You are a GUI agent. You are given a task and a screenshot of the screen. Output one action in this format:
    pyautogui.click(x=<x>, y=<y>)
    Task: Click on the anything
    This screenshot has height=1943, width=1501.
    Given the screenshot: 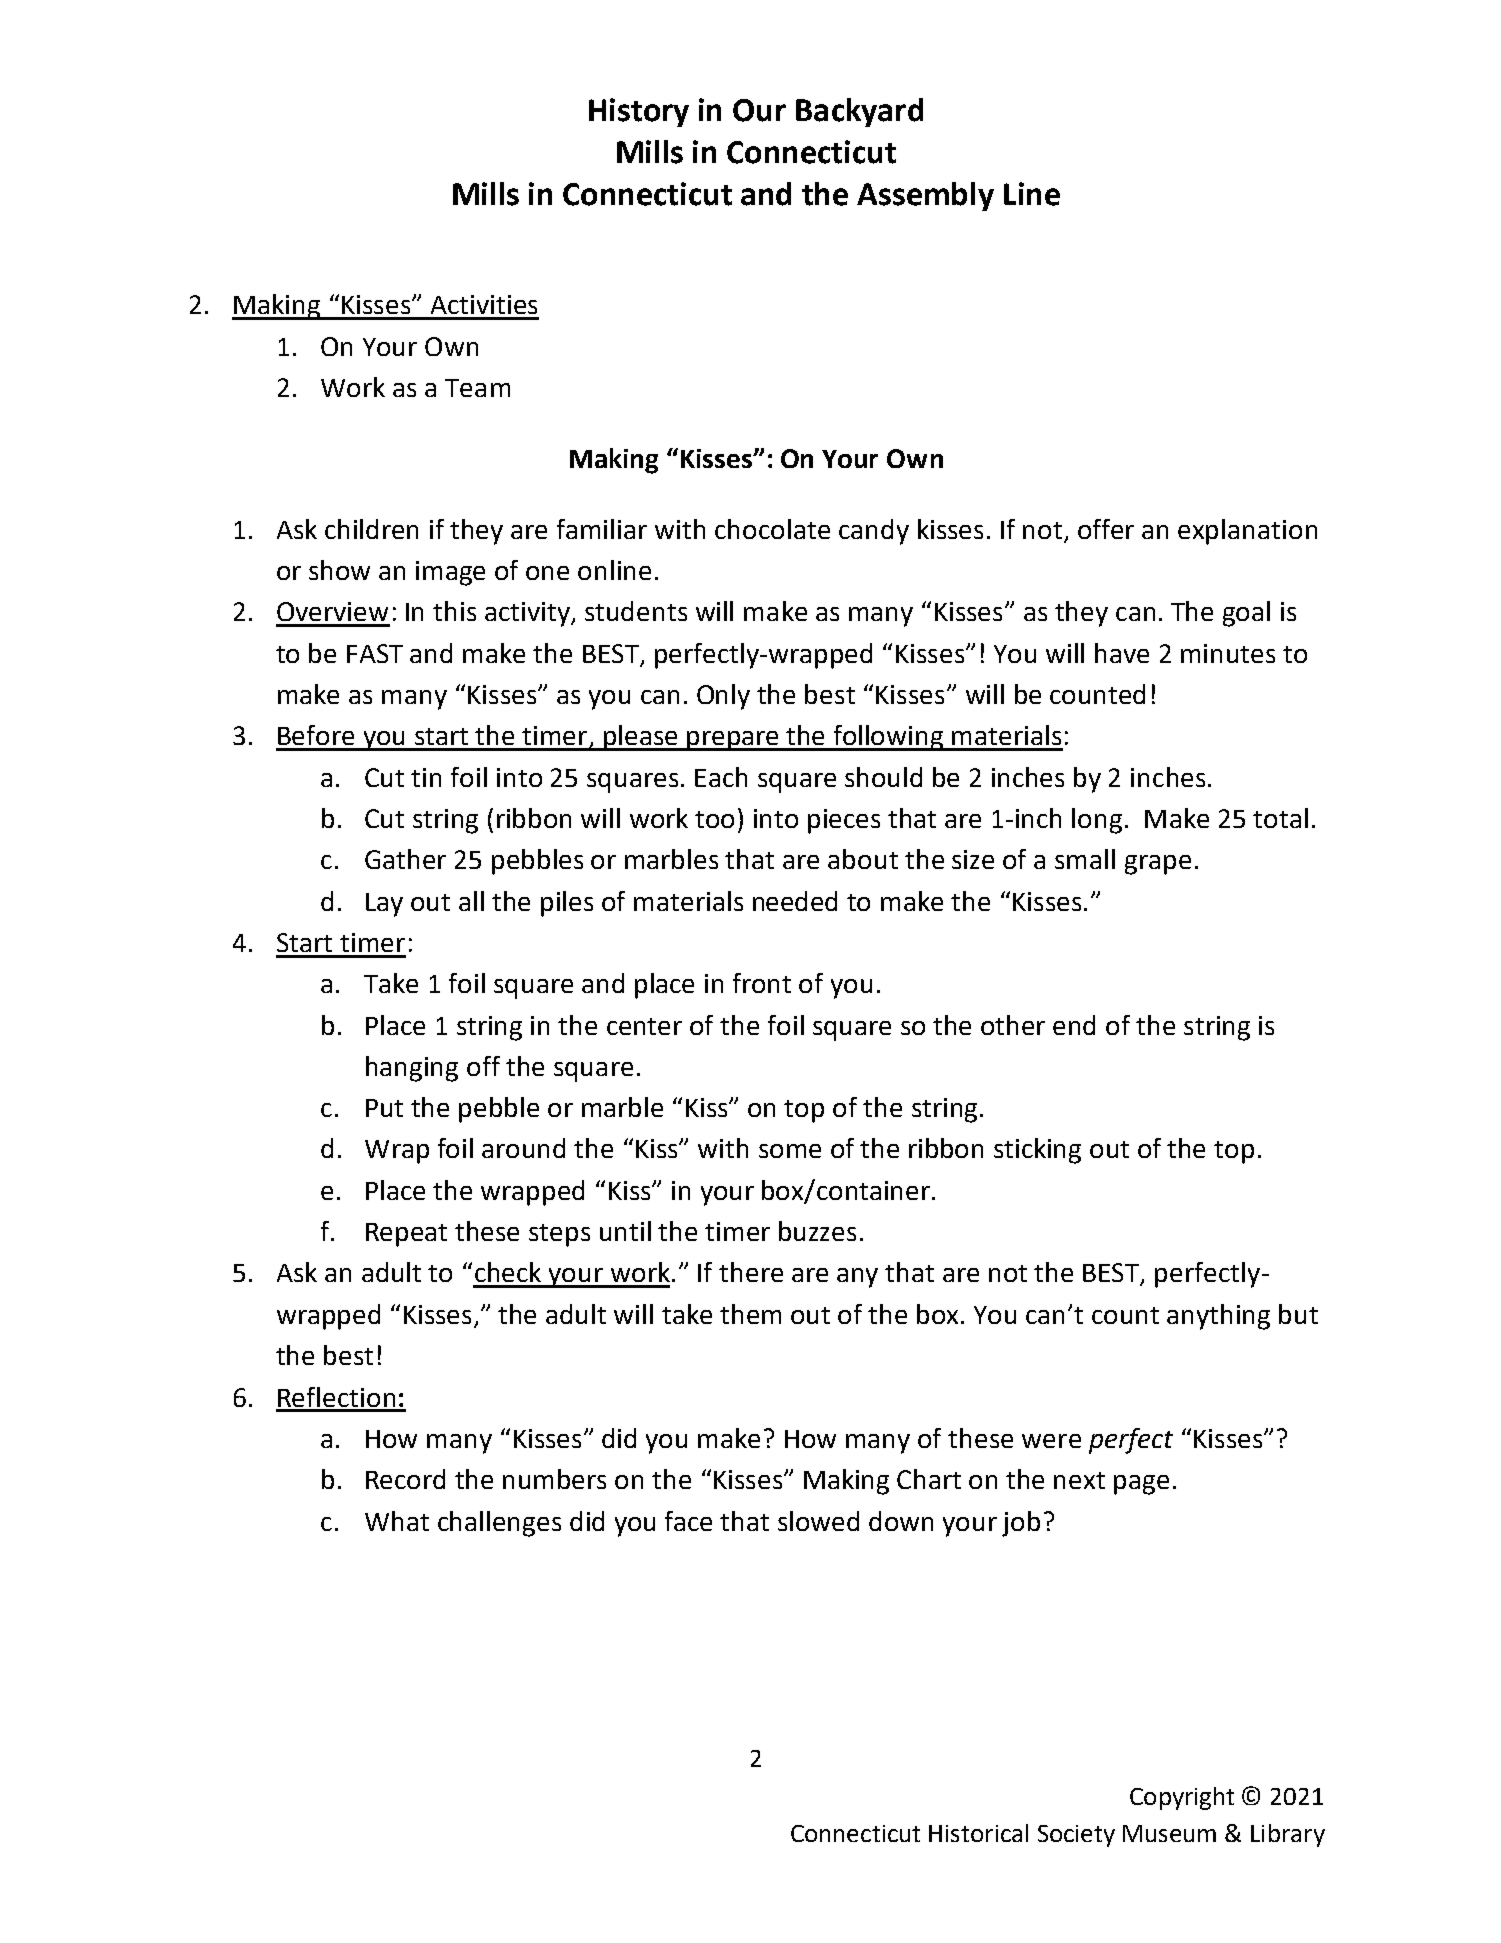 What is the action you would take?
    pyautogui.click(x=1218, y=1317)
